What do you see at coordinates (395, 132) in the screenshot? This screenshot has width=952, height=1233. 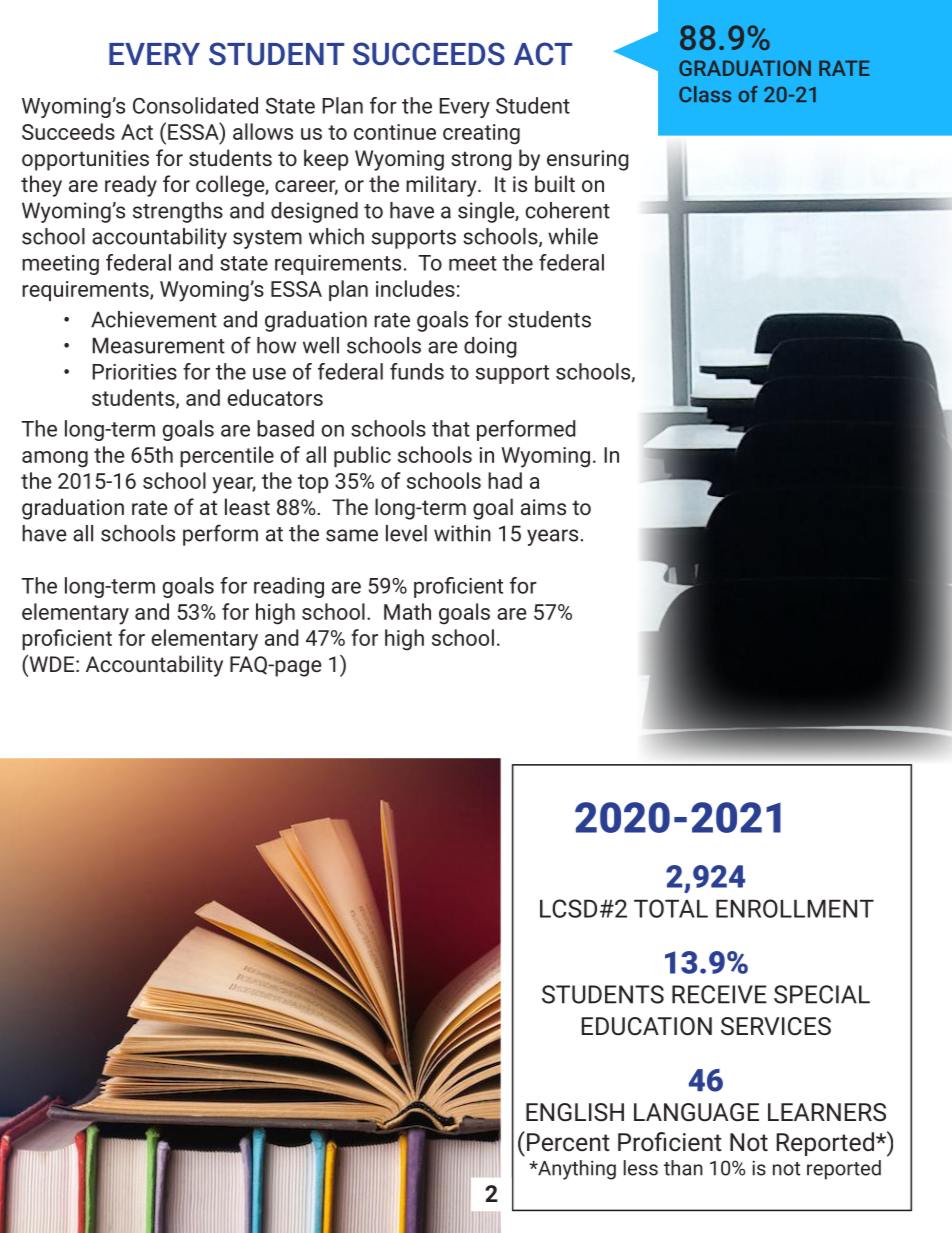 I see `continue` at bounding box center [395, 132].
